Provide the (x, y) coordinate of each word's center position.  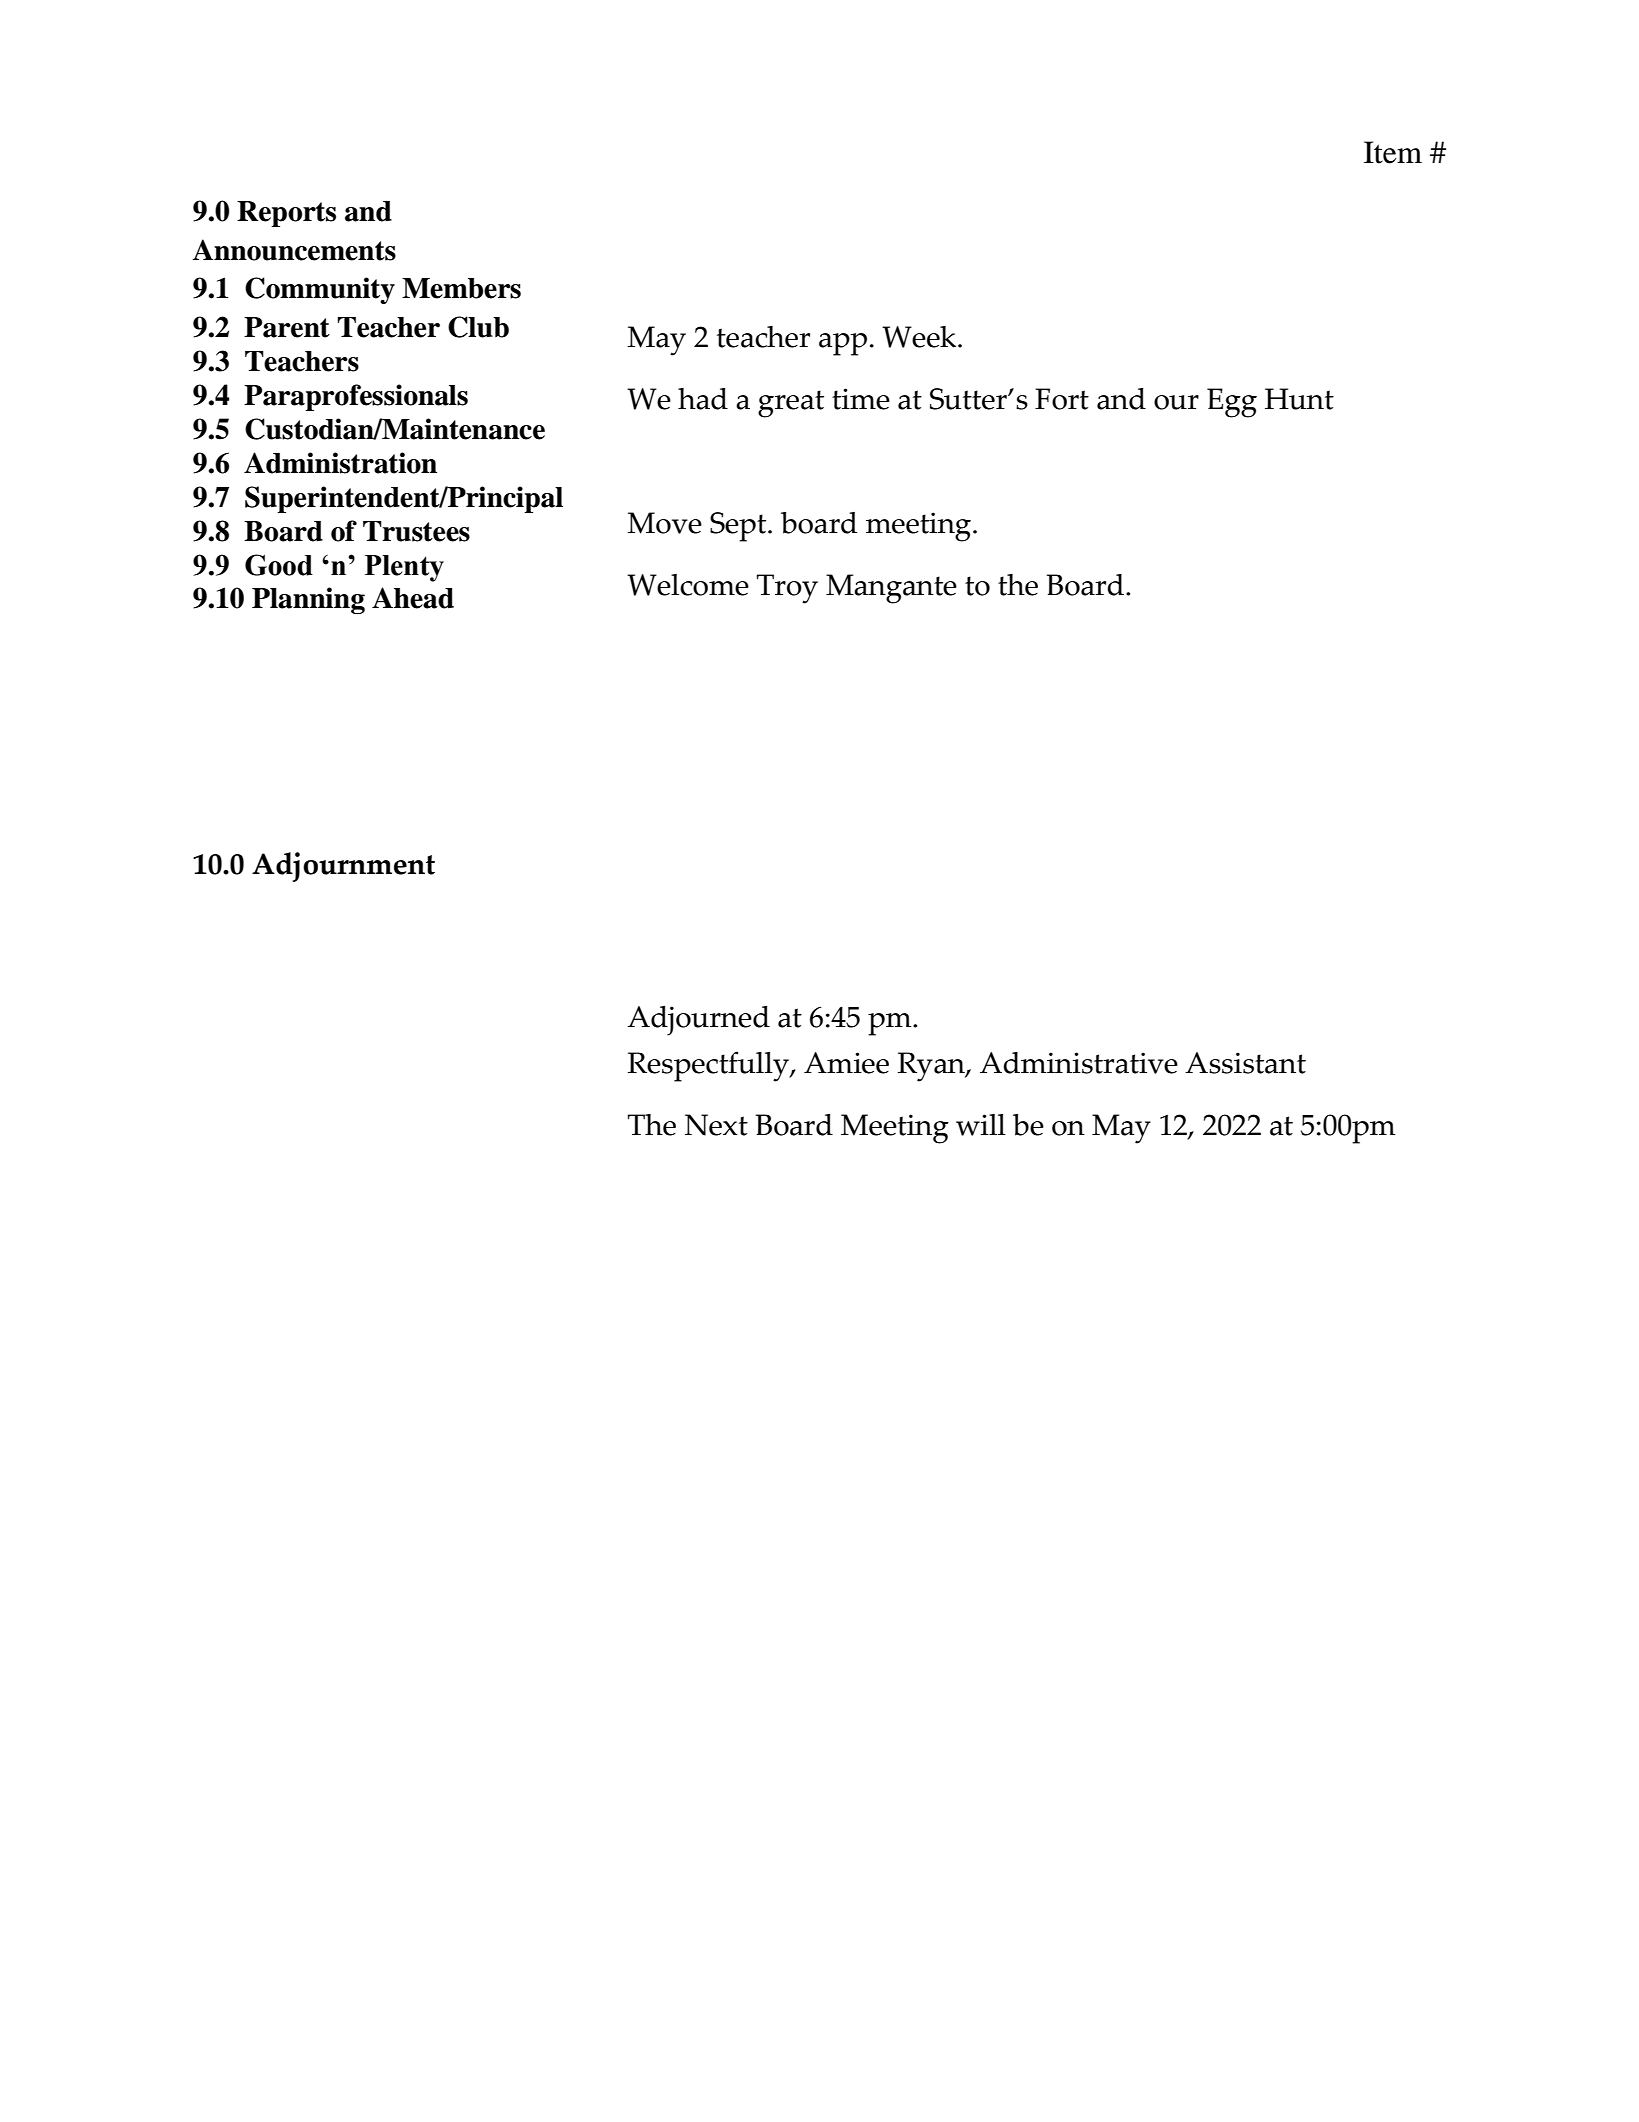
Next (716, 1125)
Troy (787, 589)
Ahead (413, 598)
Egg (1232, 403)
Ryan (932, 1067)
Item (1393, 152)
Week (920, 337)
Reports (286, 214)
